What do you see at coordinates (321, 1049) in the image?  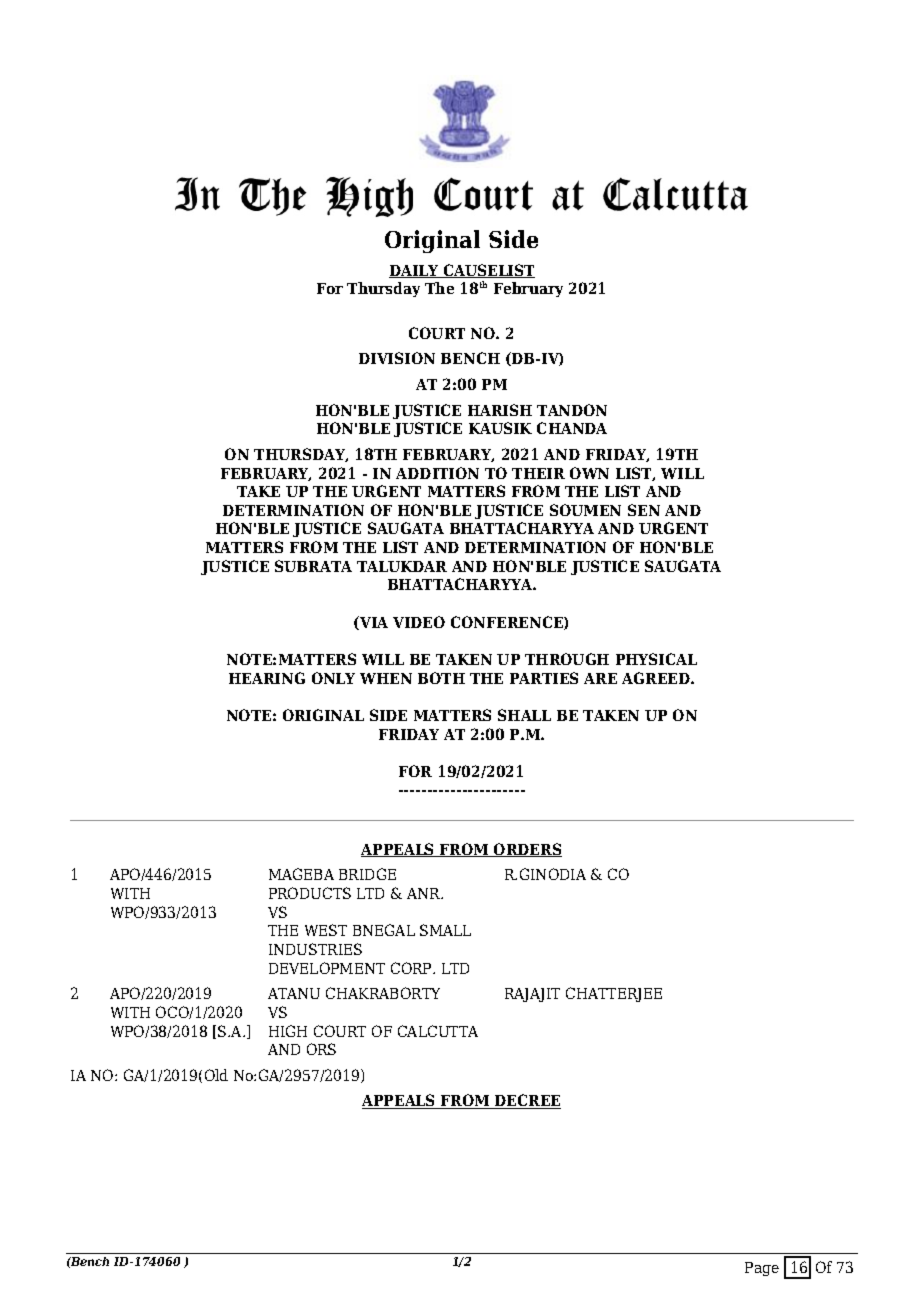 I see `ORS` at bounding box center [321, 1049].
